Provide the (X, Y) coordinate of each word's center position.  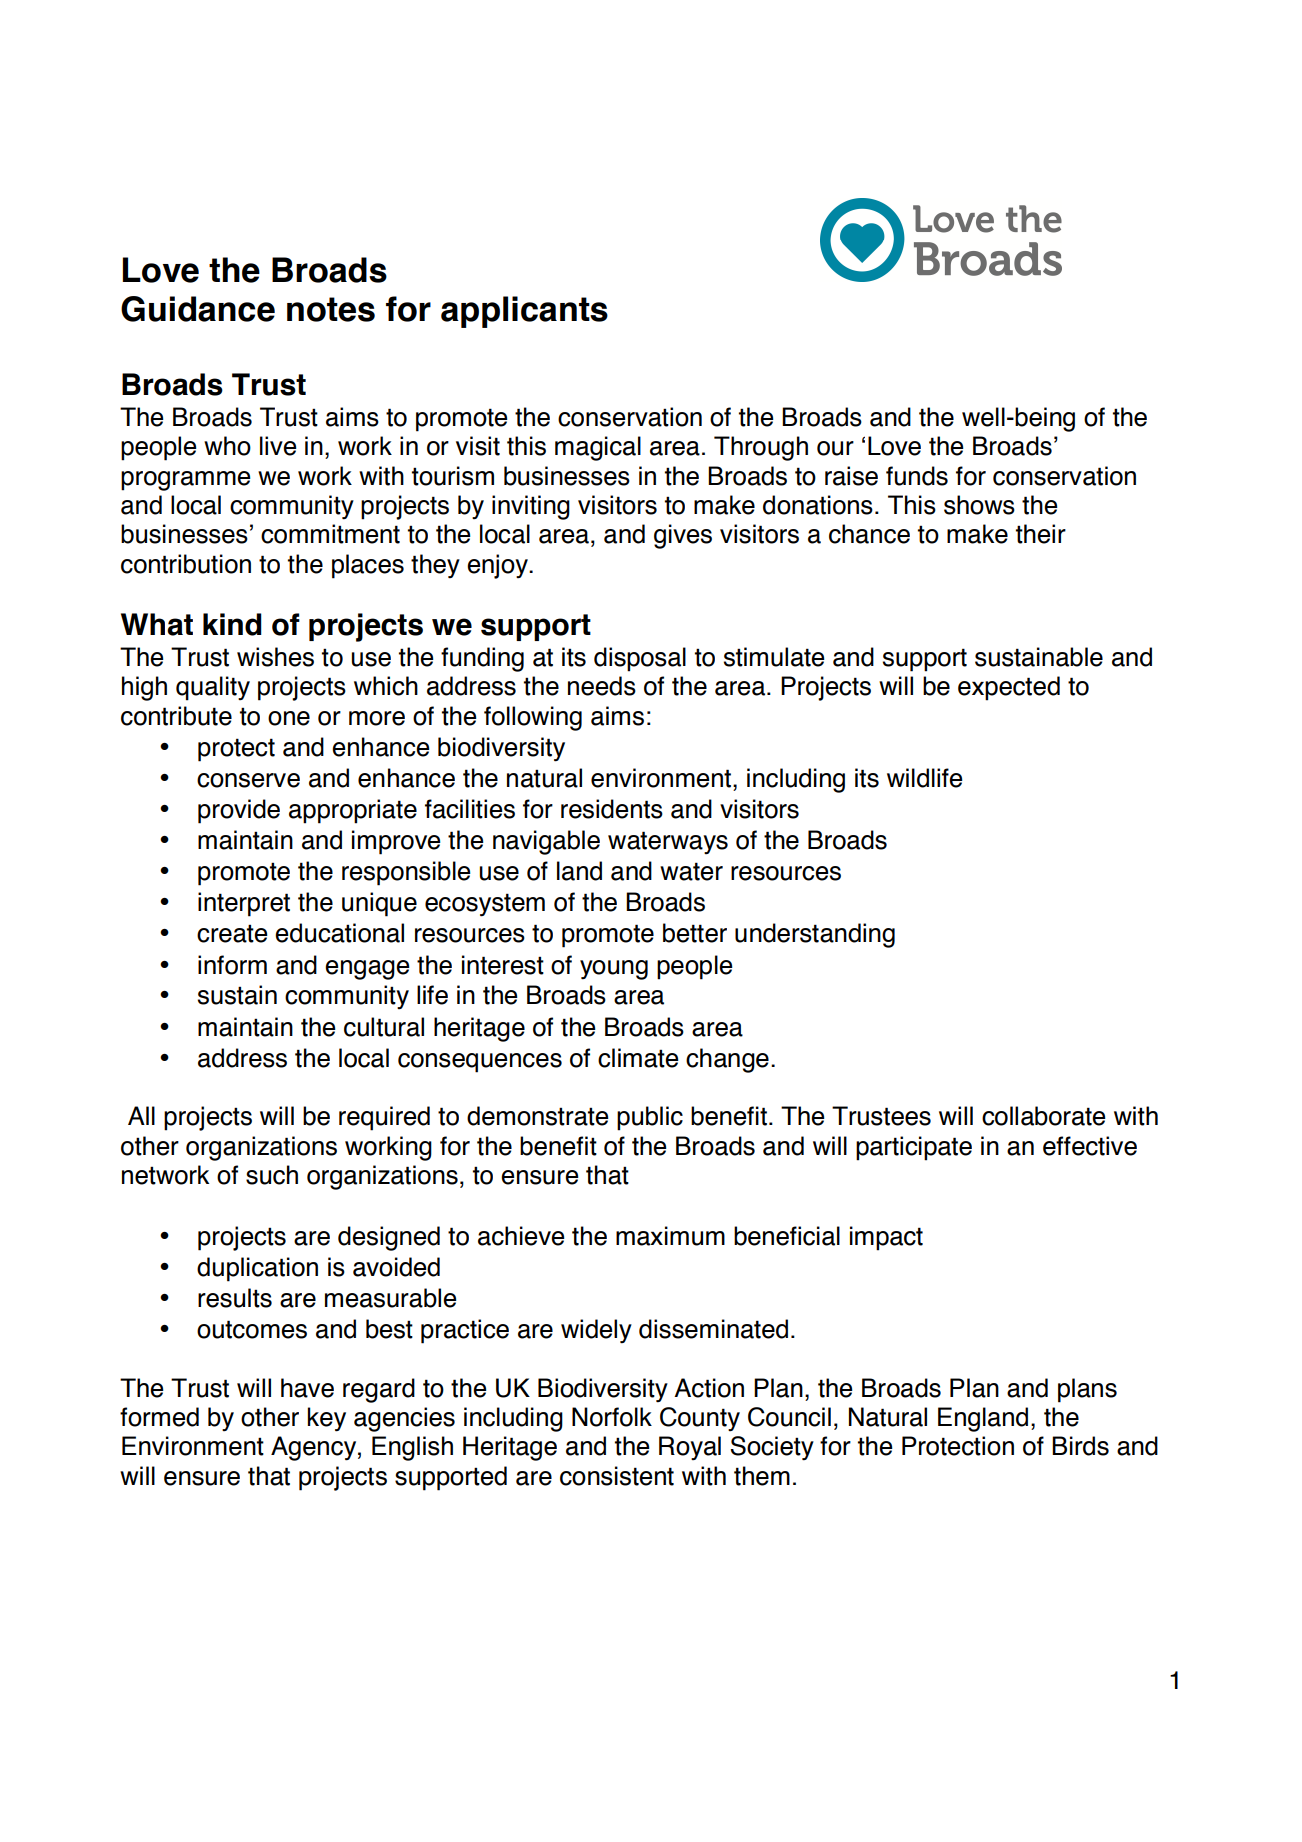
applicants (524, 312)
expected (1009, 688)
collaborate (1044, 1116)
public (650, 1118)
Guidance (198, 309)
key (327, 1419)
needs (602, 686)
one (289, 718)
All (141, 1115)
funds (917, 476)
